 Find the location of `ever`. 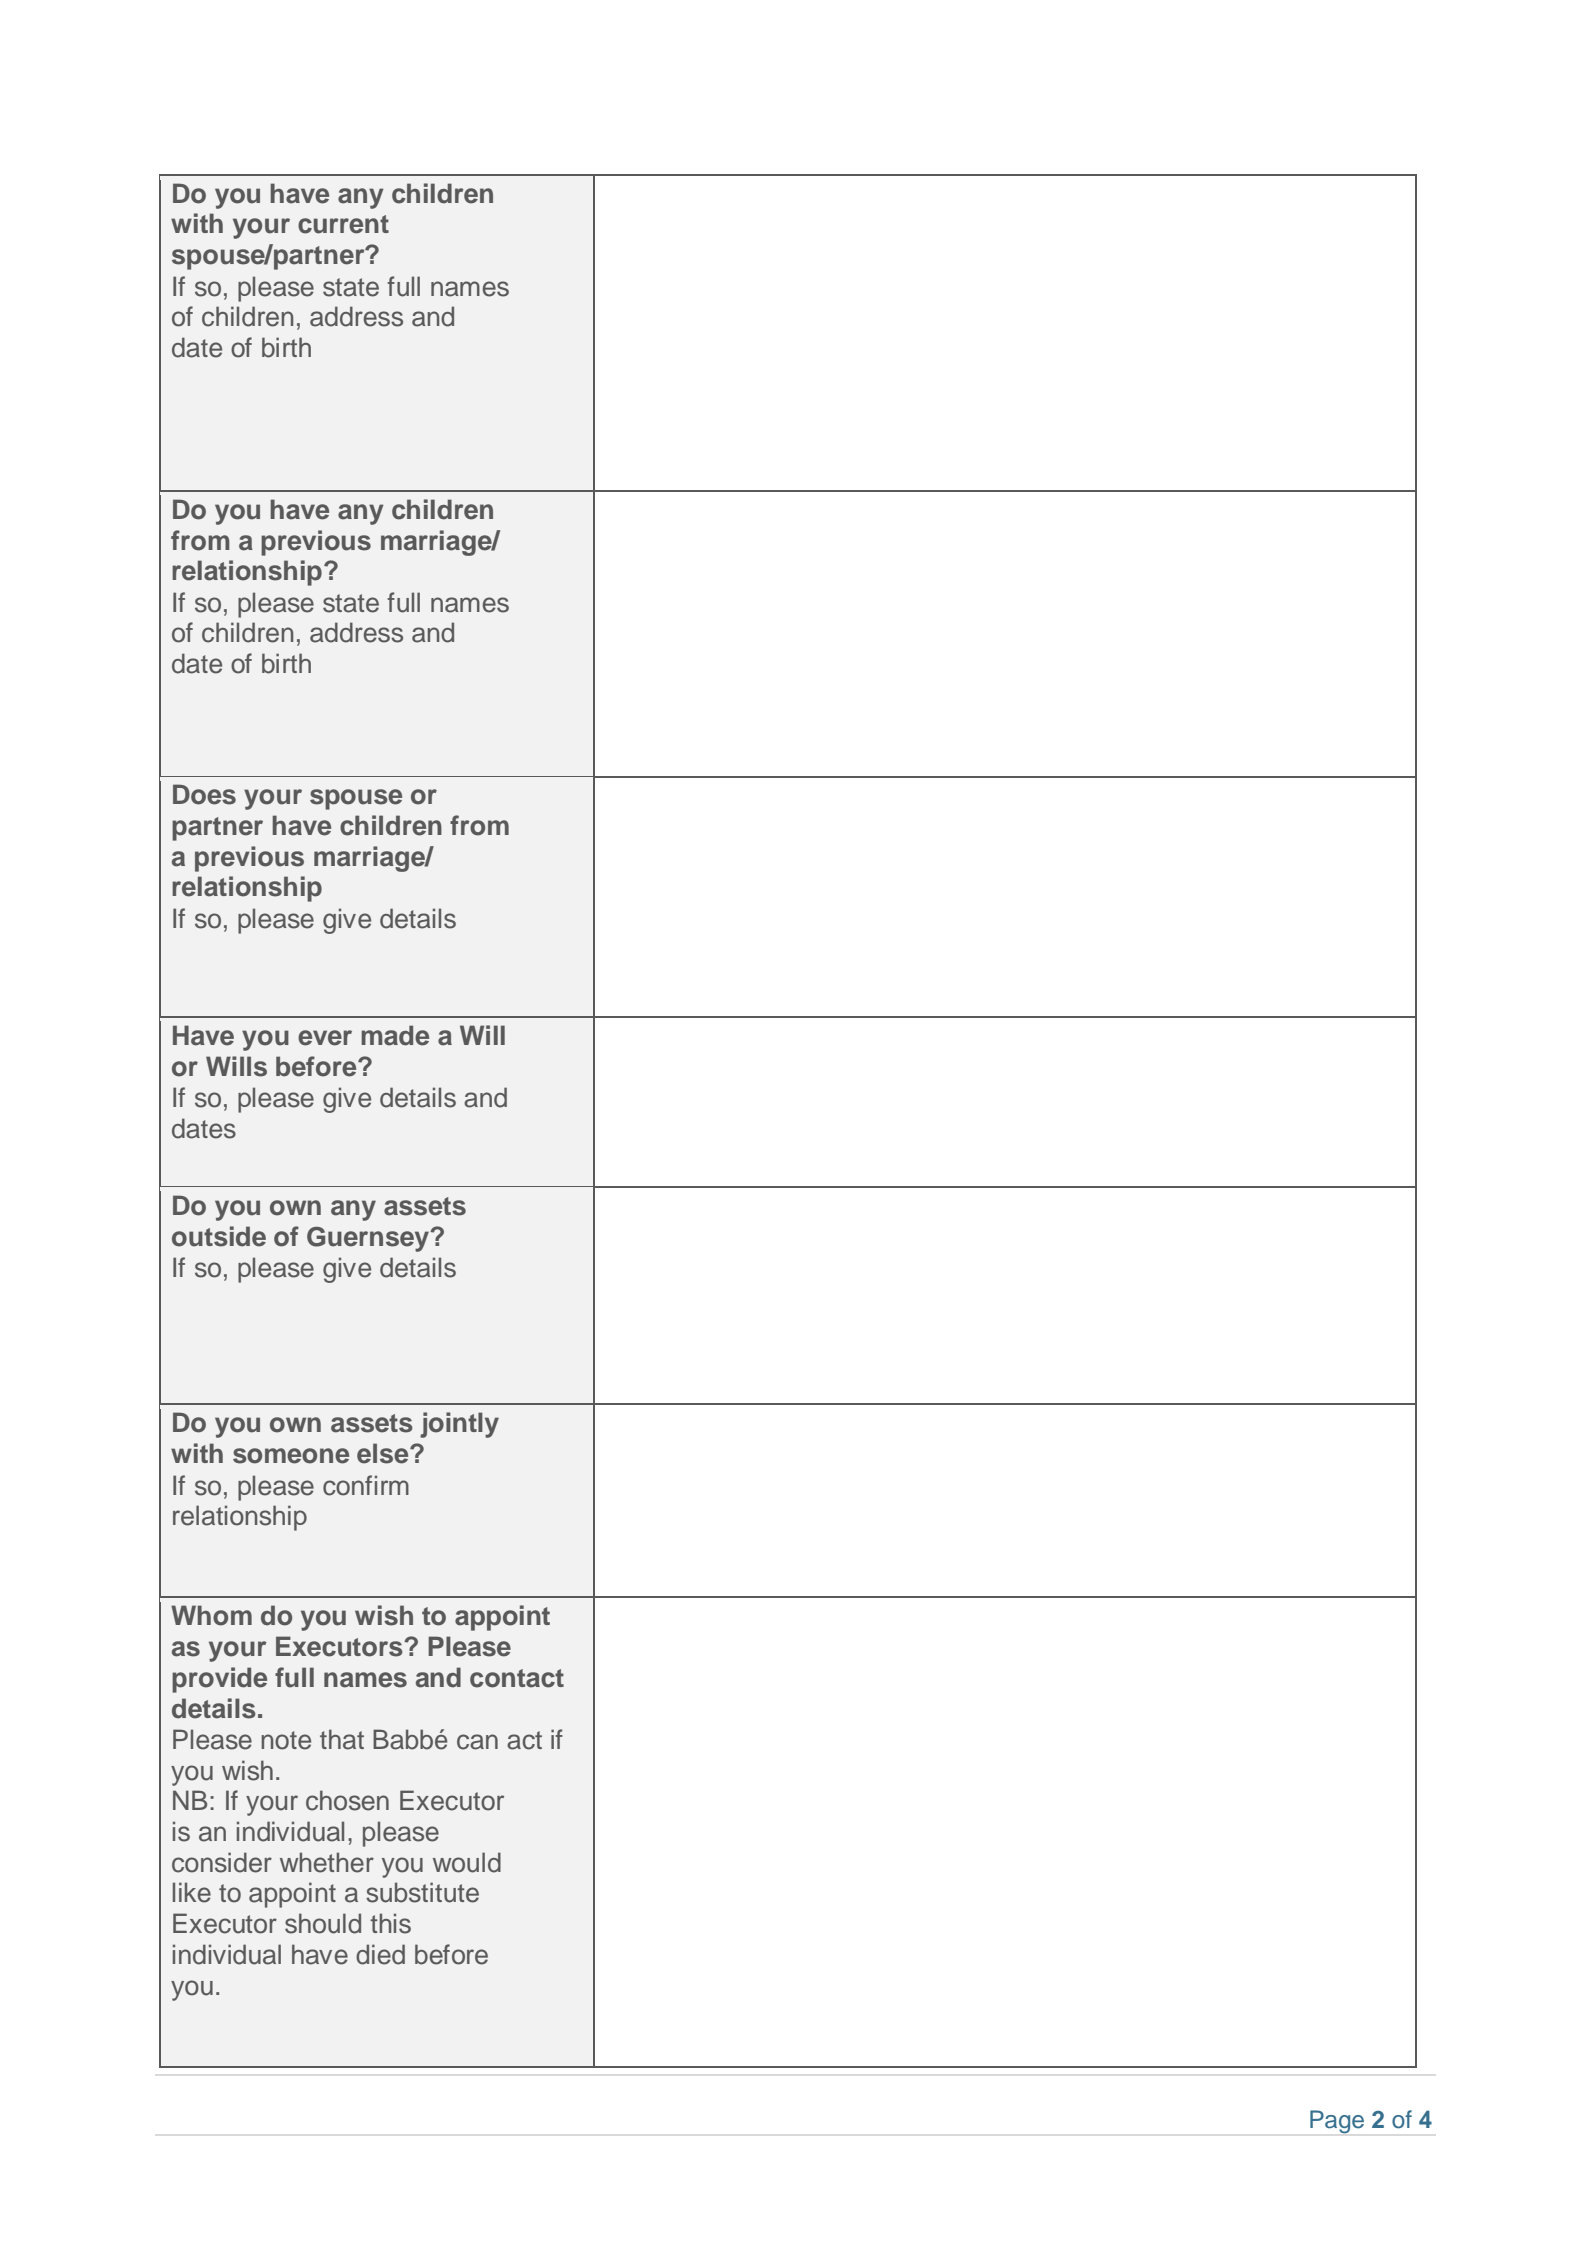

ever is located at coordinates (325, 1038).
